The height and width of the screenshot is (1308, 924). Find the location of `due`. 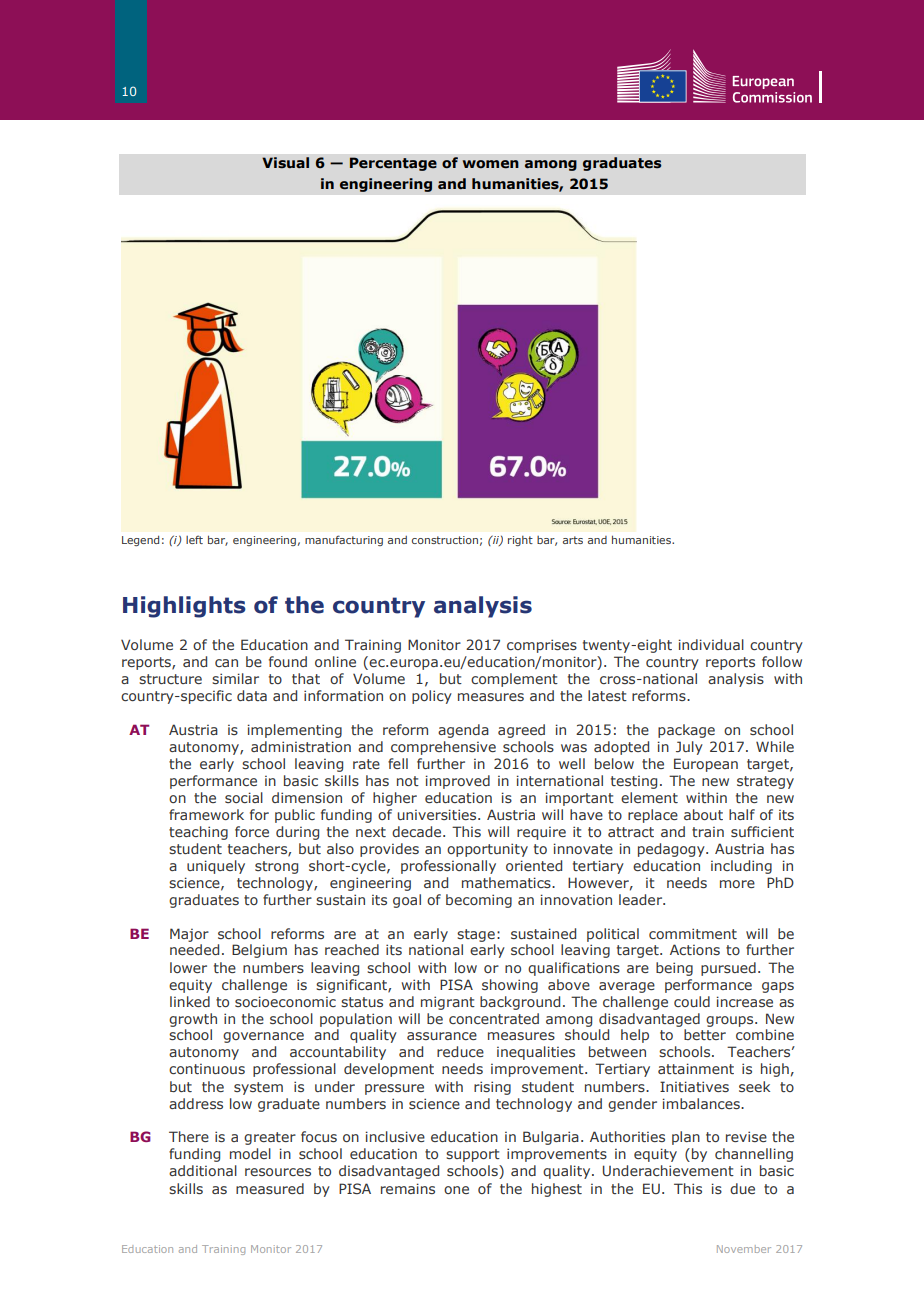

due is located at coordinates (742, 1188).
